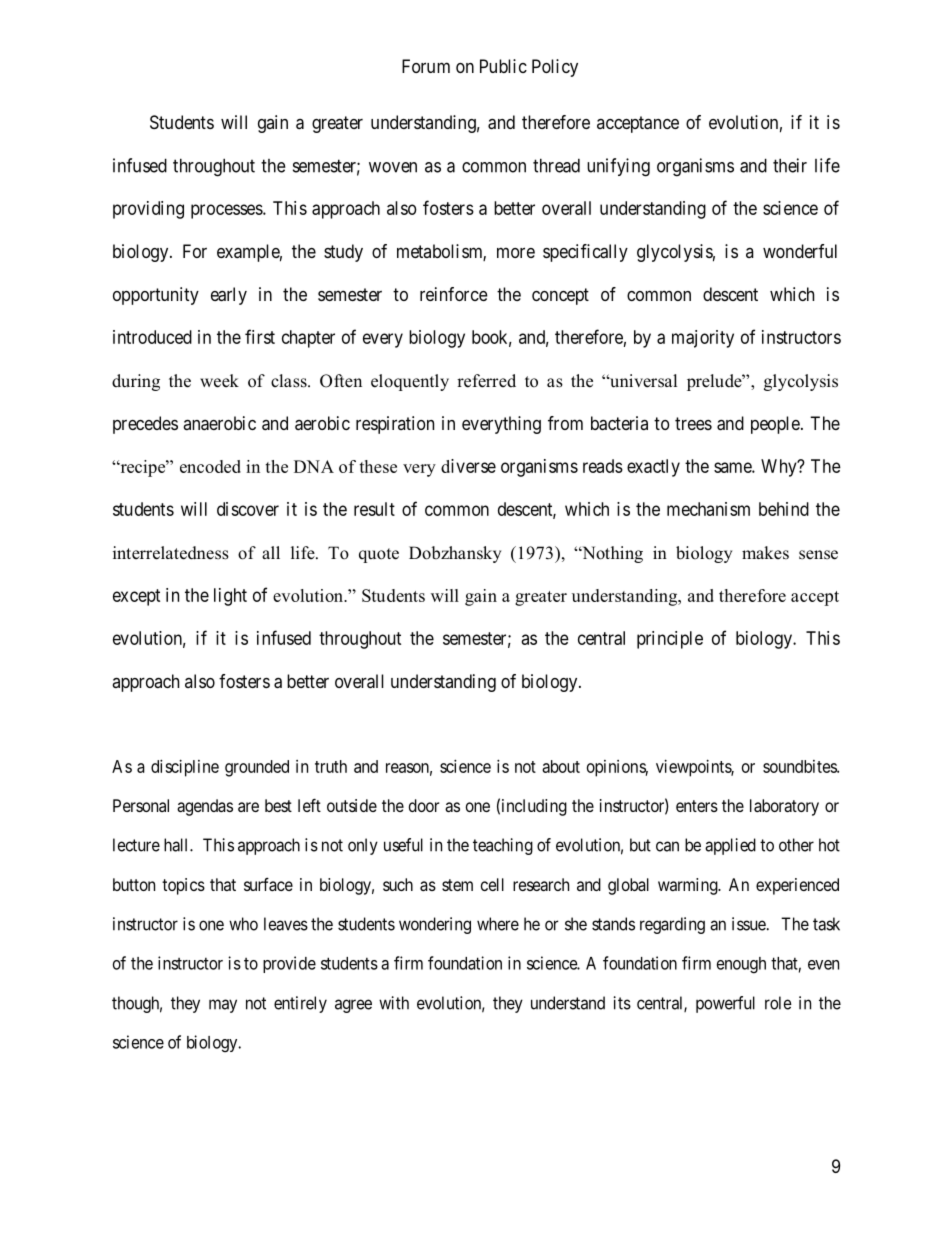  What do you see at coordinates (227, 211) in the image?
I see `processes` at bounding box center [227, 211].
